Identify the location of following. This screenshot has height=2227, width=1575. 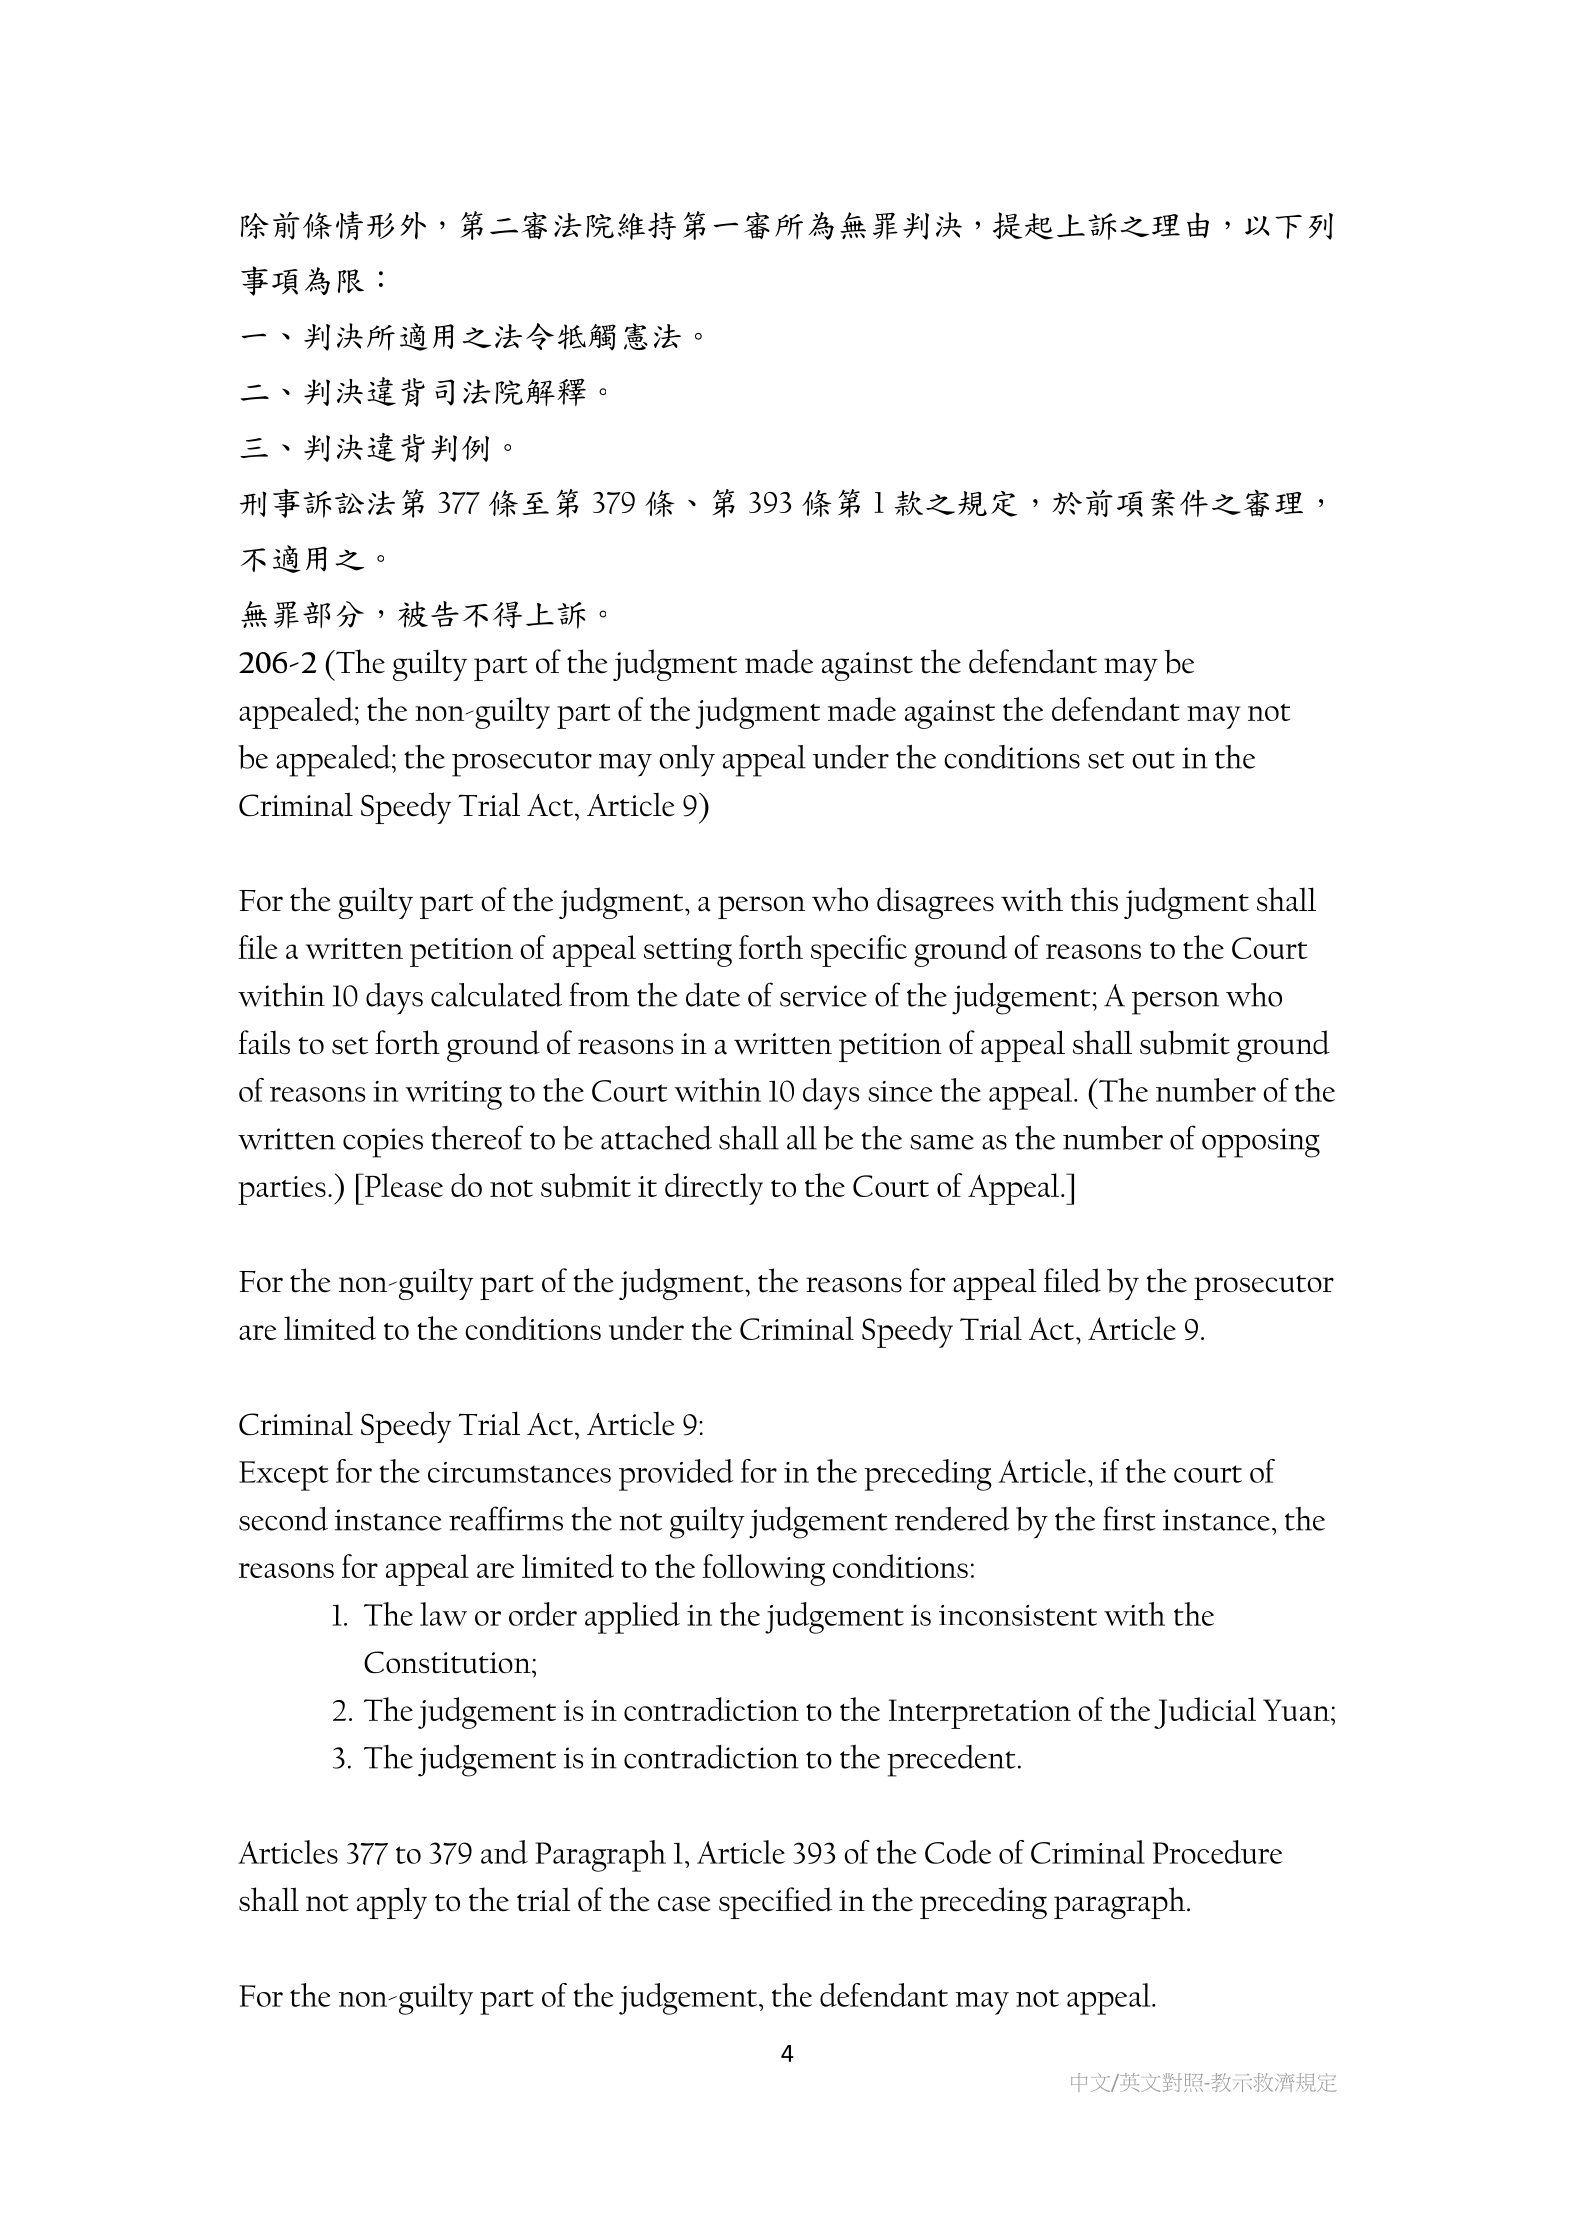
(764, 1570).
